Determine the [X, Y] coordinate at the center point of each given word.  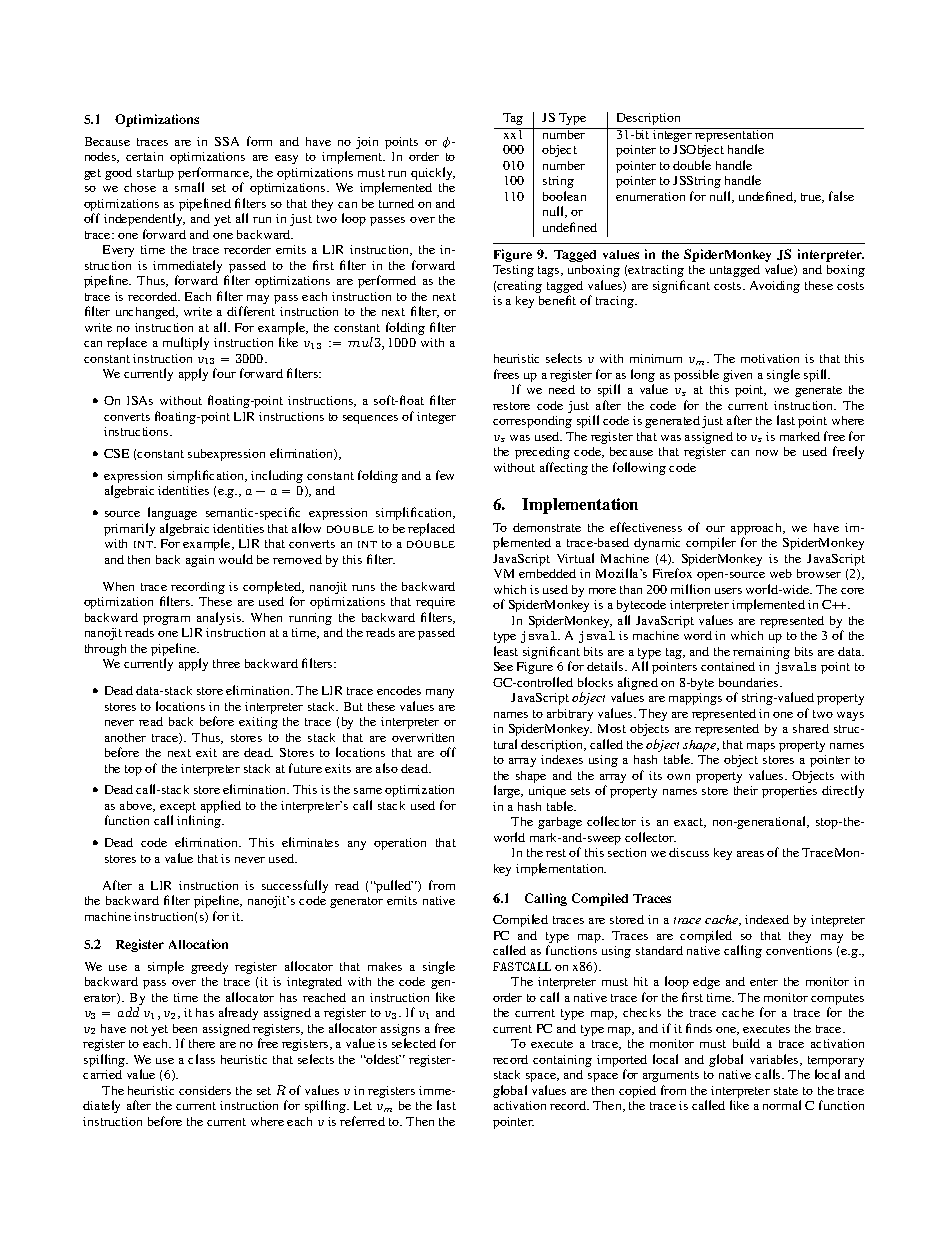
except [178, 809]
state [786, 1091]
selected [414, 1043]
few [445, 475]
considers [205, 1090]
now [767, 453]
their [746, 790]
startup [155, 174]
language [172, 513]
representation [735, 136]
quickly [433, 173]
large [508, 791]
